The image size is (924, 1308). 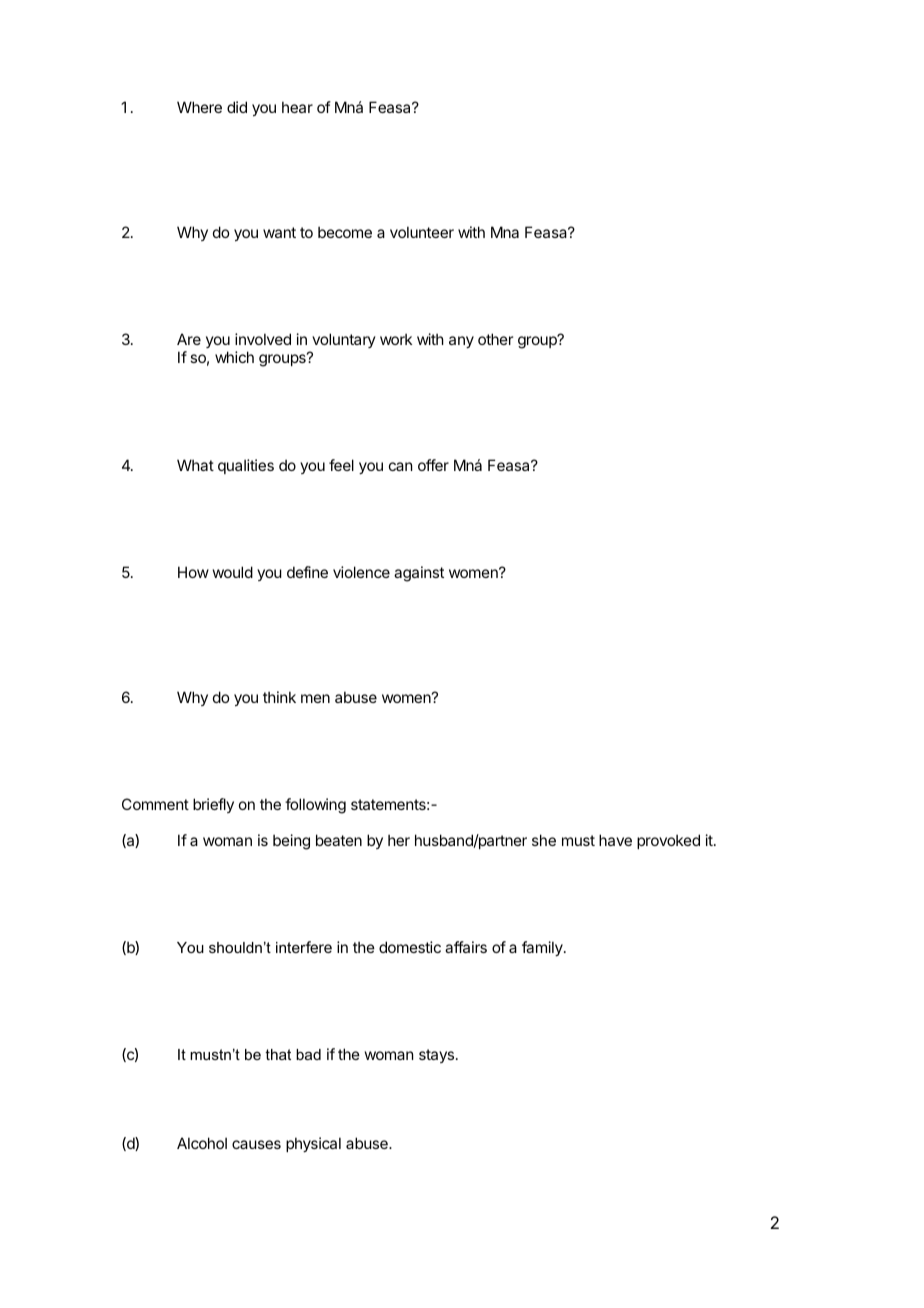 What do you see at coordinates (199, 107) in the screenshot?
I see `Where` at bounding box center [199, 107].
